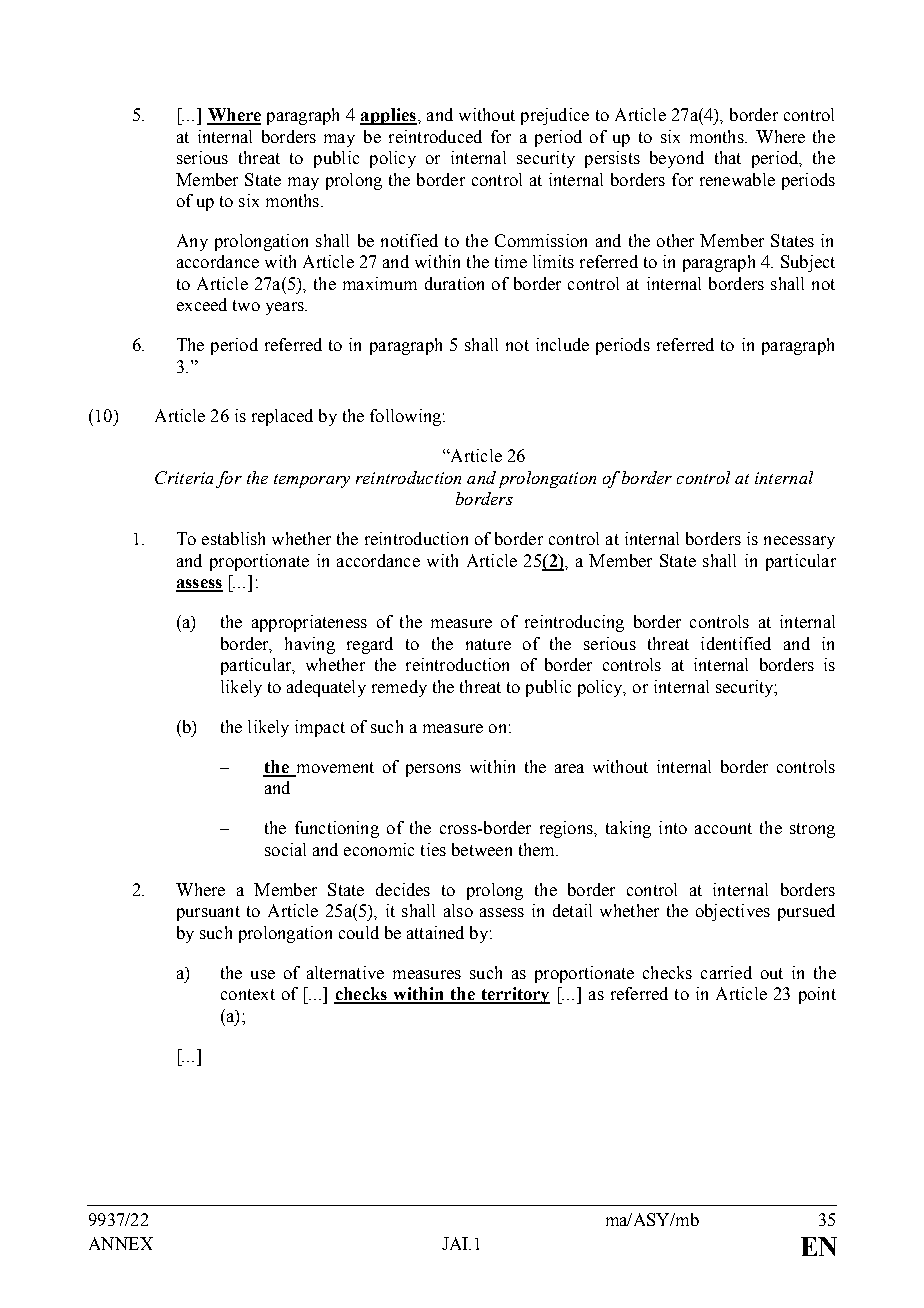 The width and height of the screenshot is (924, 1308). I want to click on pursuant, so click(208, 913).
